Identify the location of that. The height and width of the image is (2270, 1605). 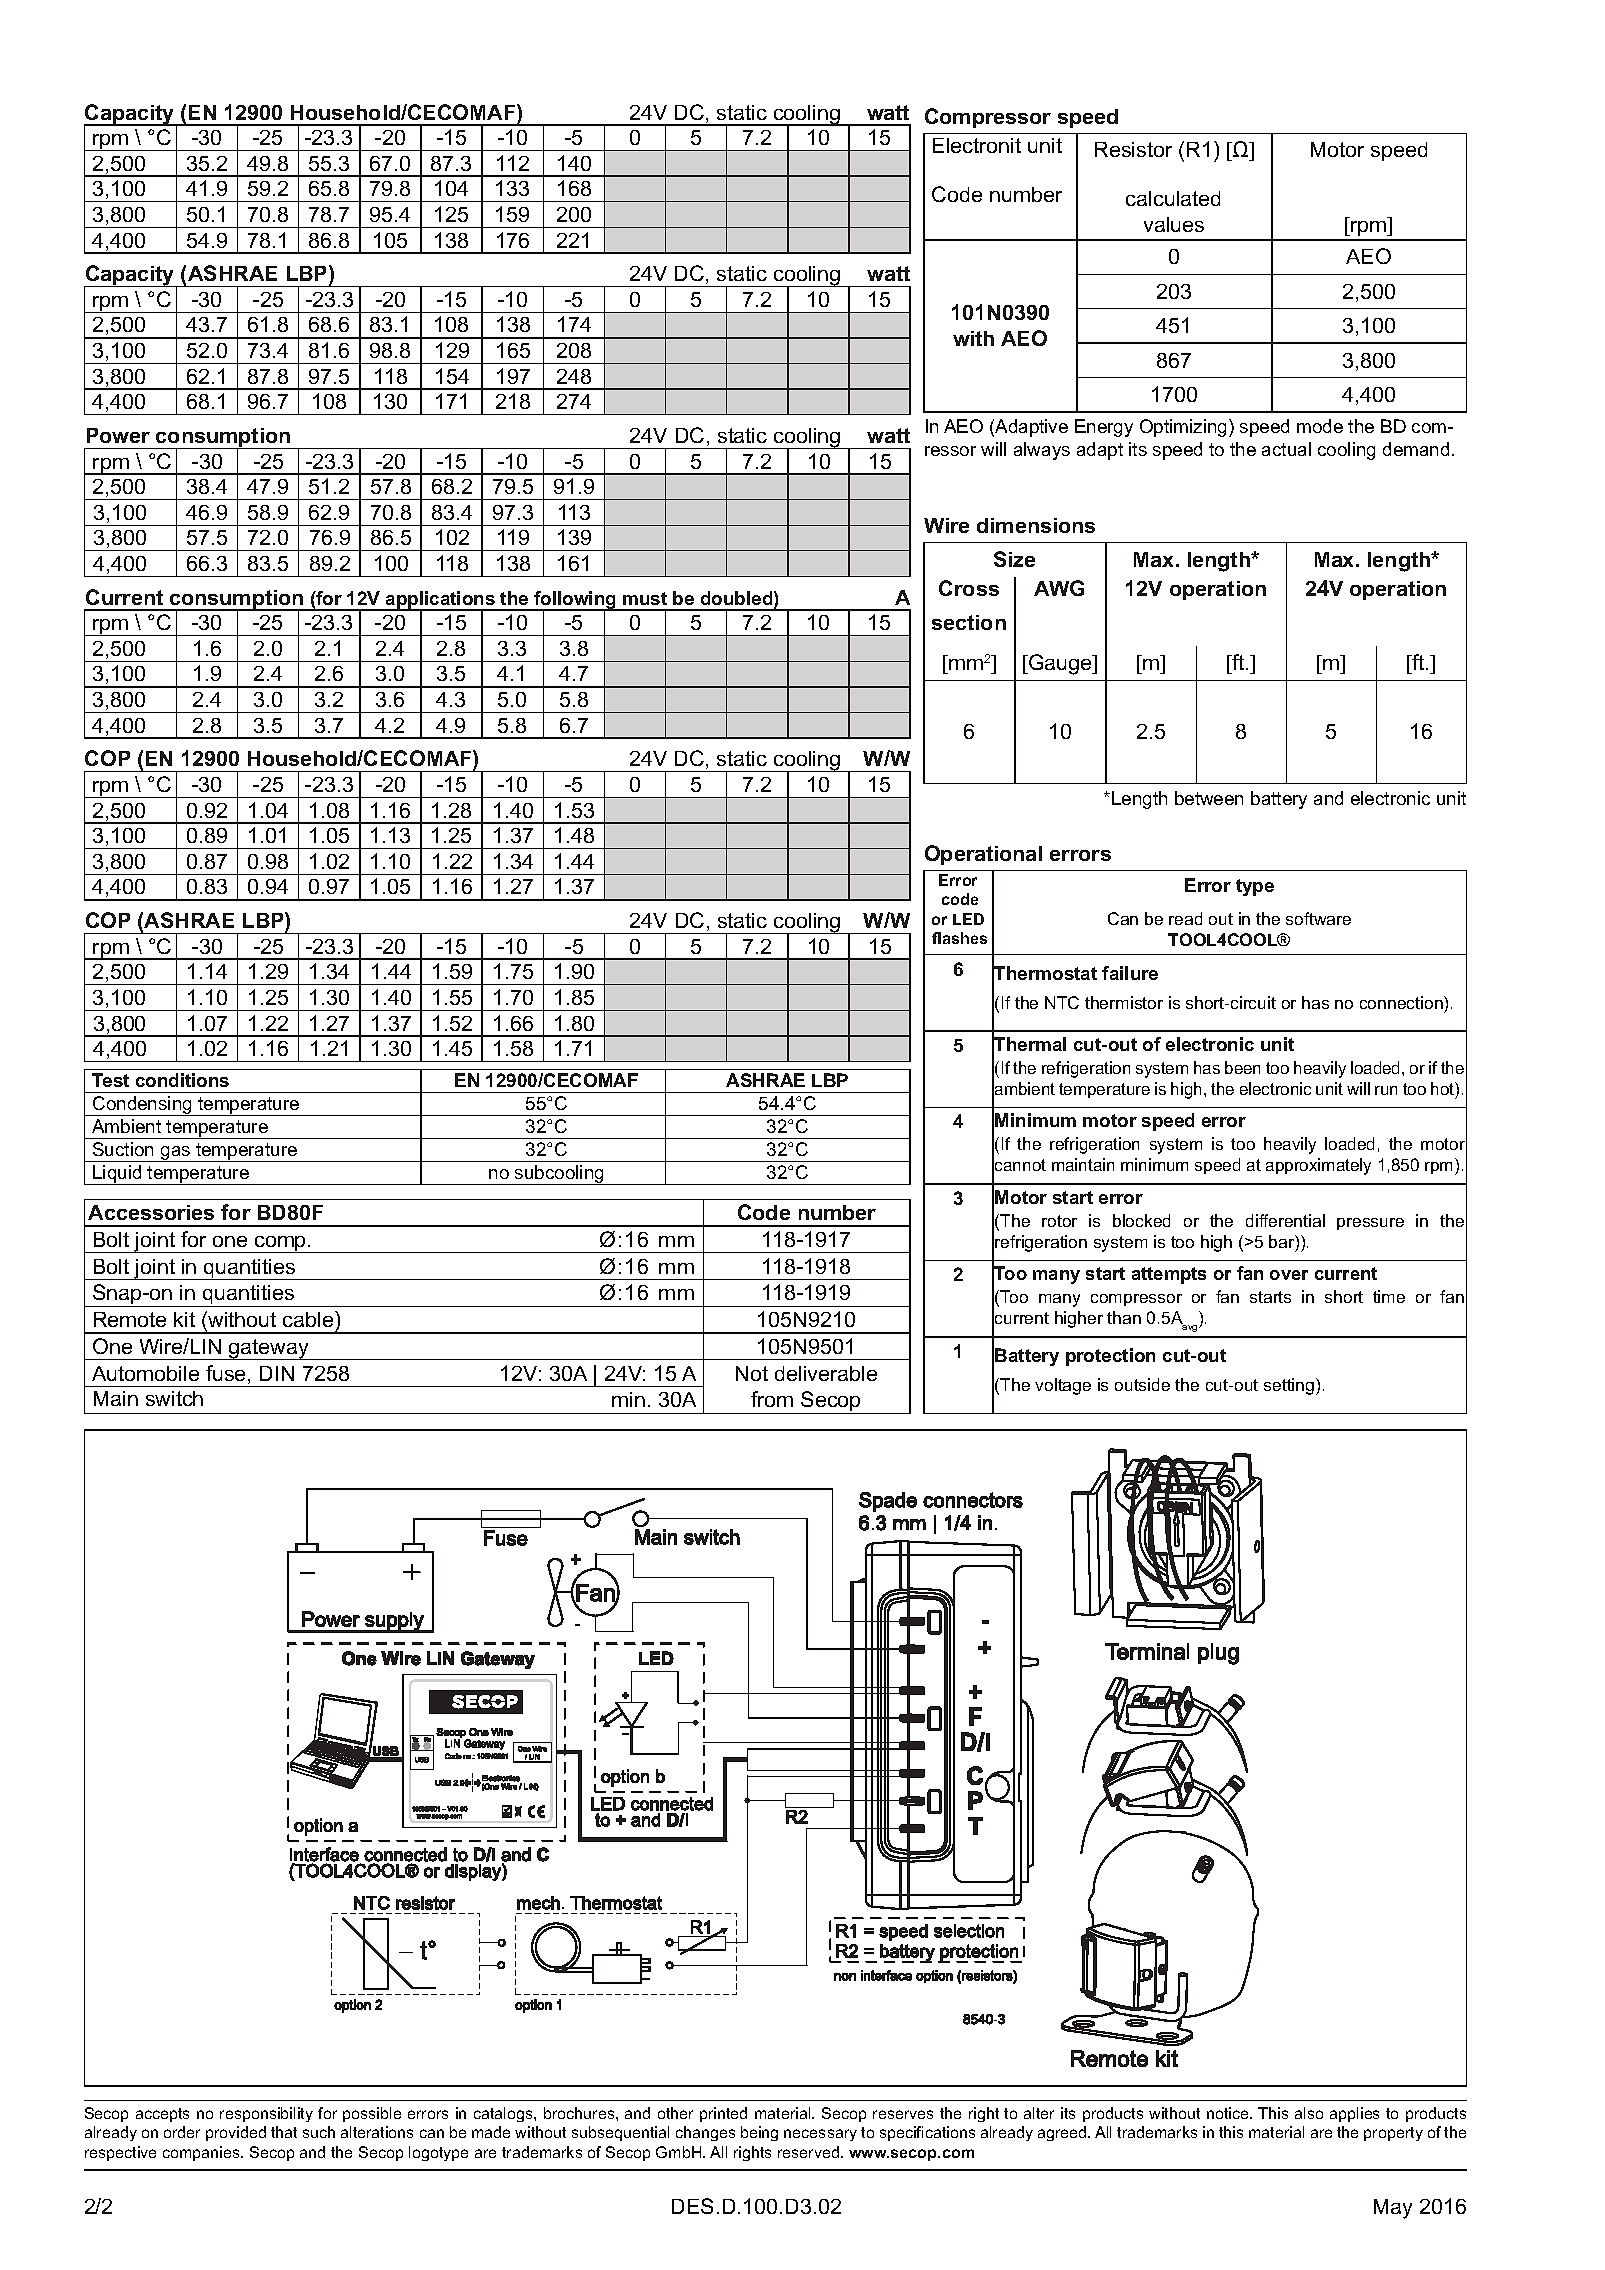
(284, 2132).
